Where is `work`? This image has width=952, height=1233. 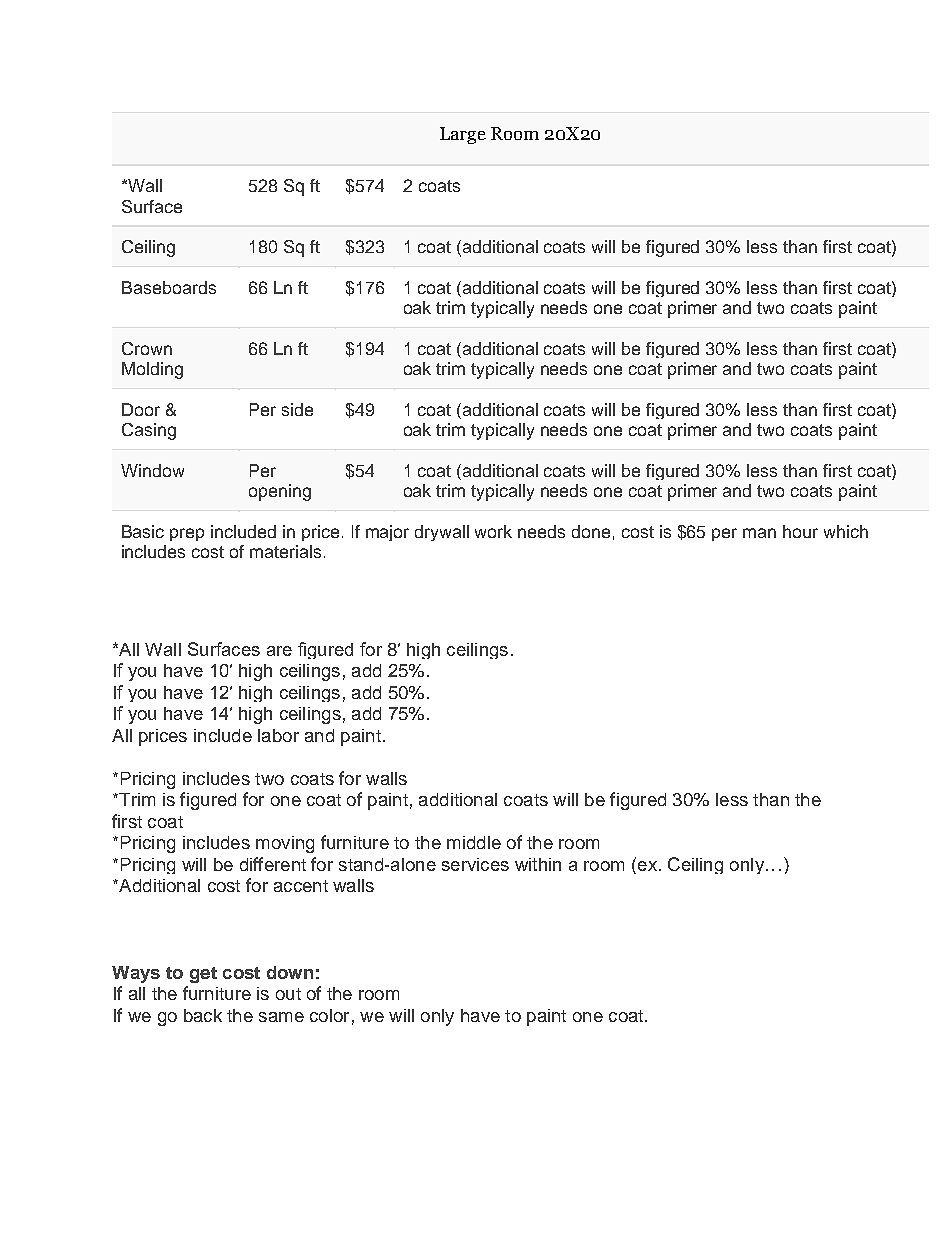
work is located at coordinates (493, 531).
